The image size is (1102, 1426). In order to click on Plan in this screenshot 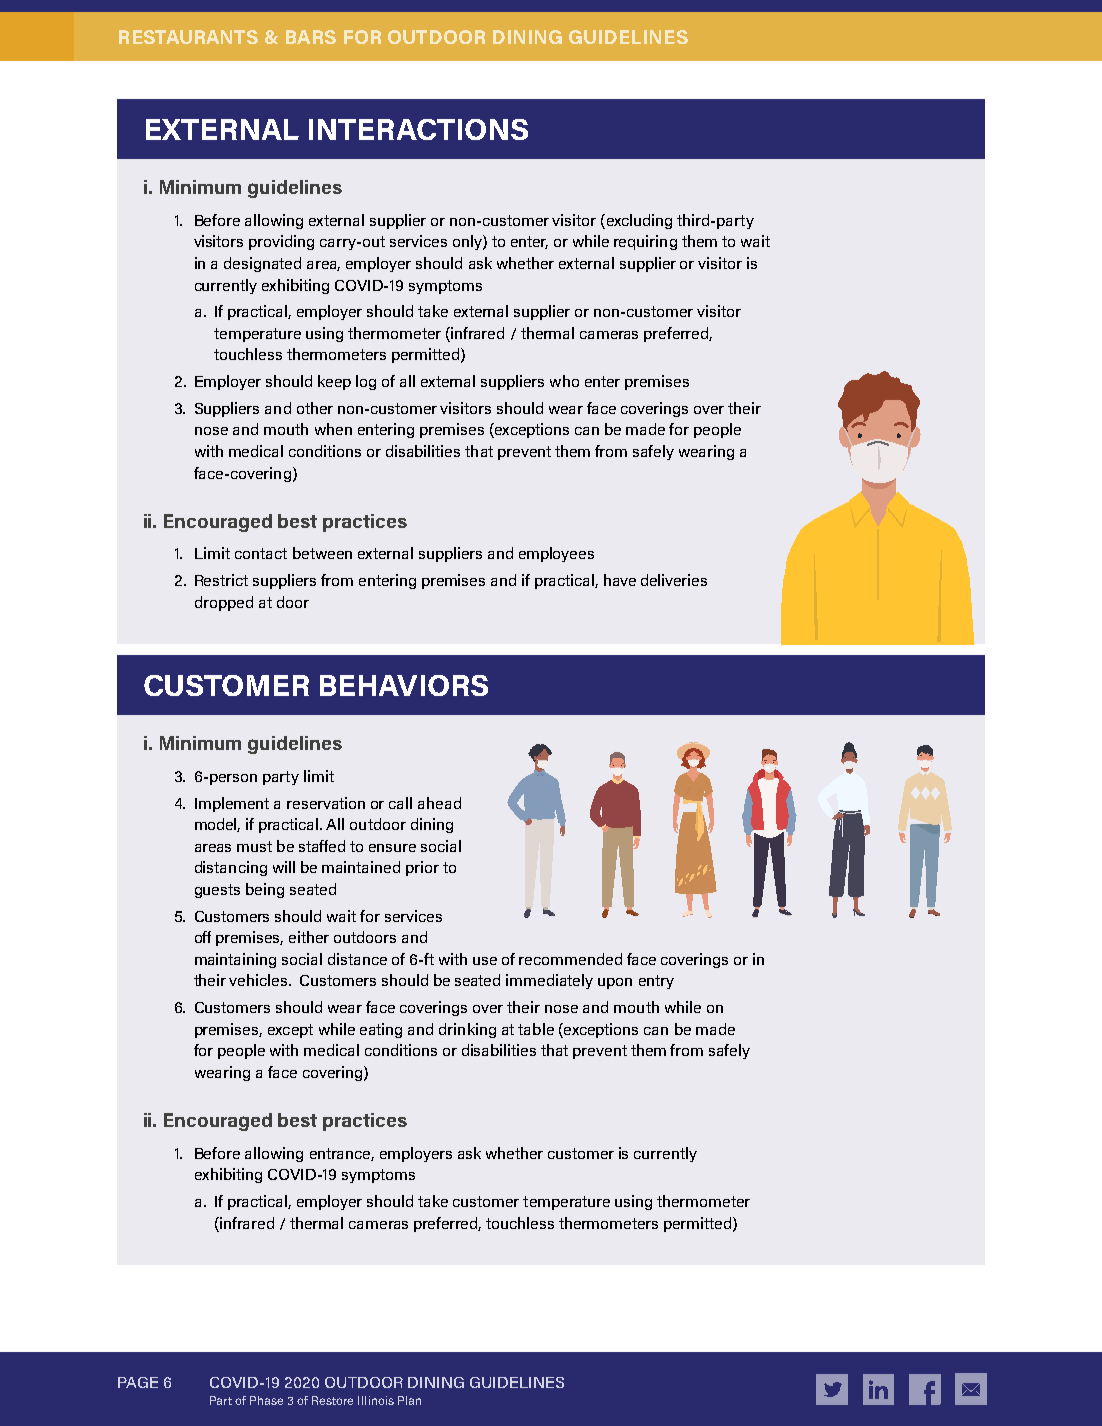, I will do `click(409, 1400)`.
